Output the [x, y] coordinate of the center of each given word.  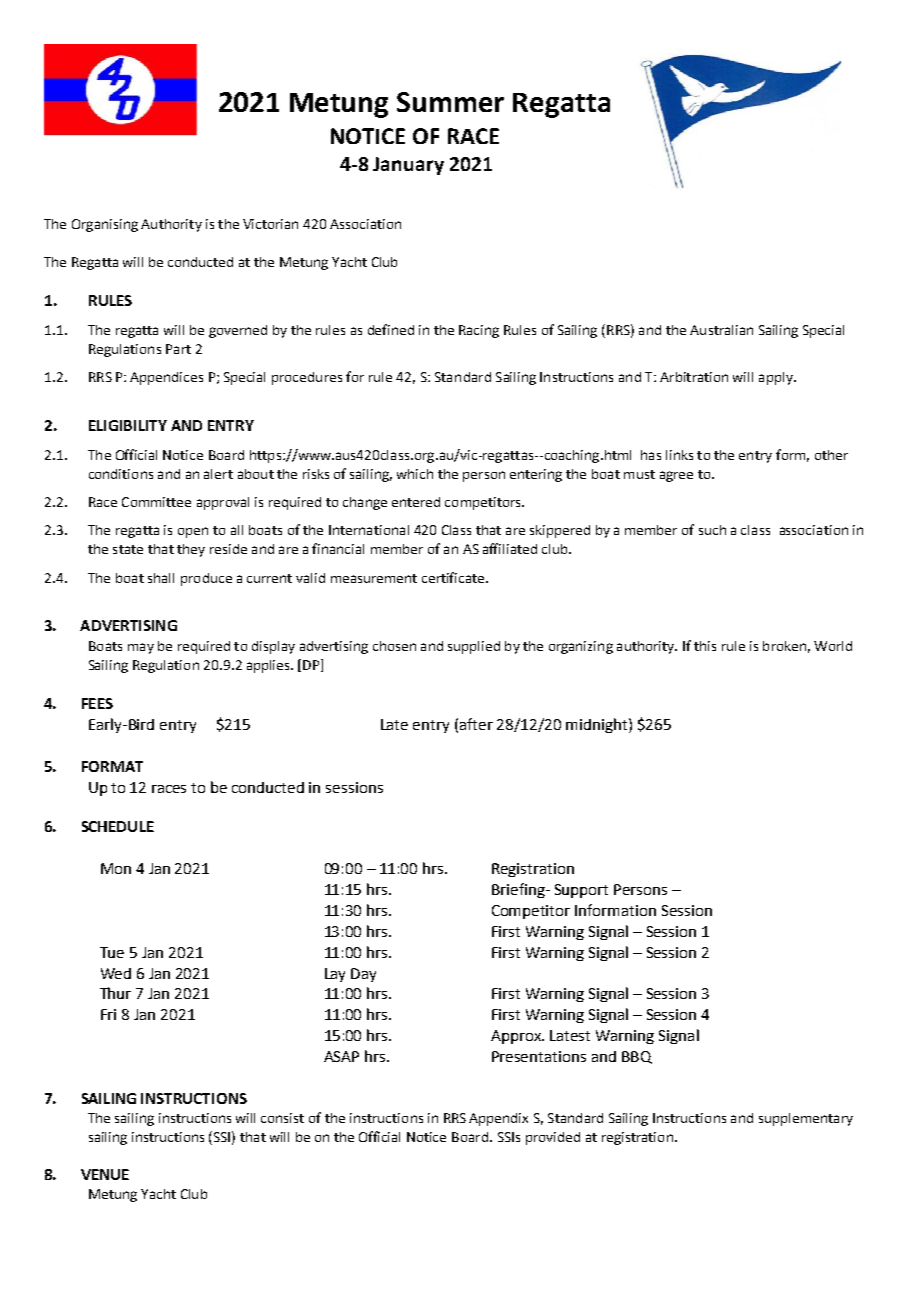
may [141, 648]
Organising [105, 225]
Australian [721, 330]
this [705, 646]
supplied [474, 647]
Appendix [498, 1119]
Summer [450, 102]
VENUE [105, 1174]
